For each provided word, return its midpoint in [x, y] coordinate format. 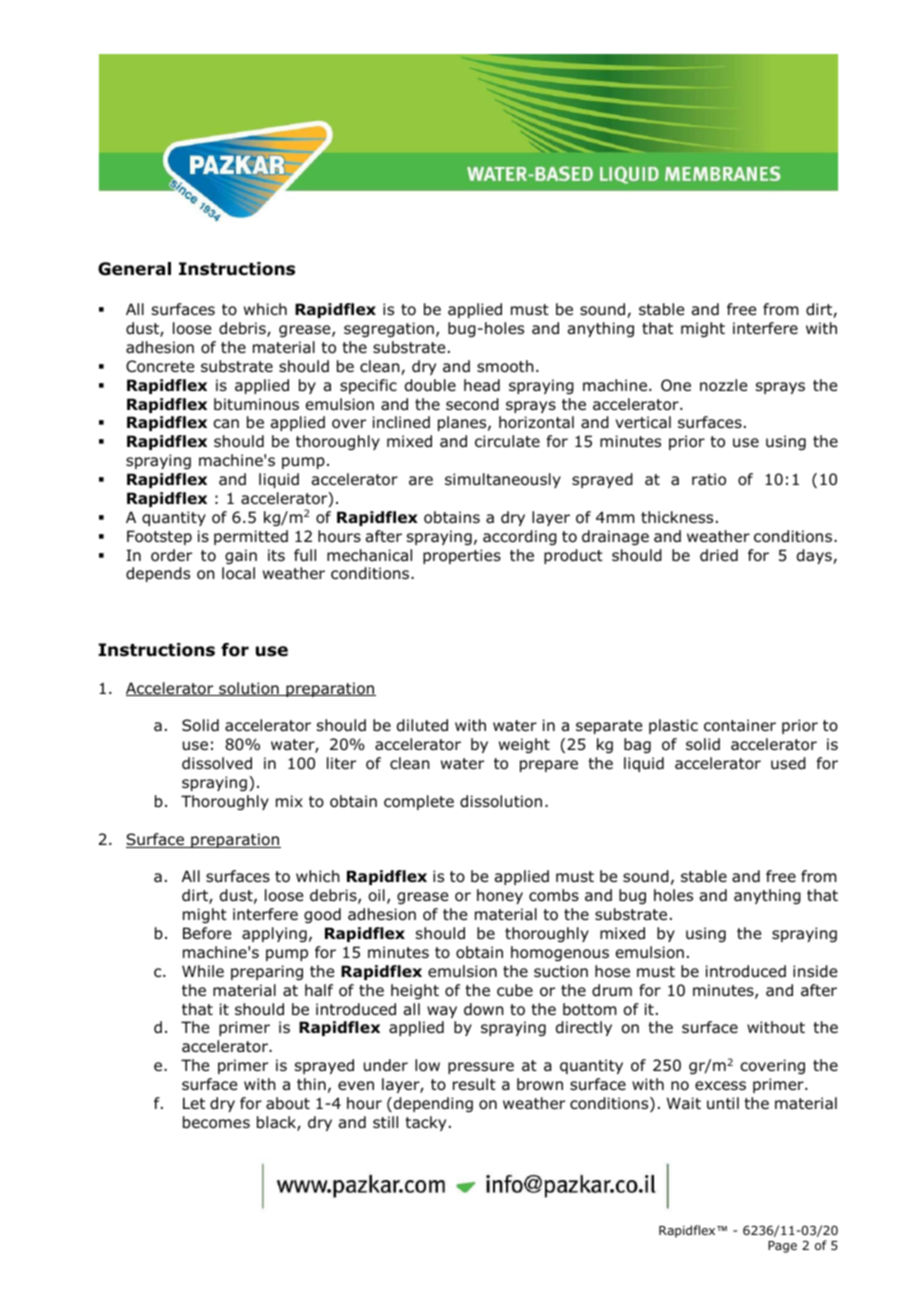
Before [207, 933]
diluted [422, 725]
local [238, 573]
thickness [677, 517]
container [740, 725]
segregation [389, 329]
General [134, 269]
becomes [216, 1122]
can [226, 424]
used [788, 763]
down [484, 1009]
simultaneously [503, 480]
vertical [643, 422]
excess [720, 1085]
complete [419, 802]
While [203, 971]
